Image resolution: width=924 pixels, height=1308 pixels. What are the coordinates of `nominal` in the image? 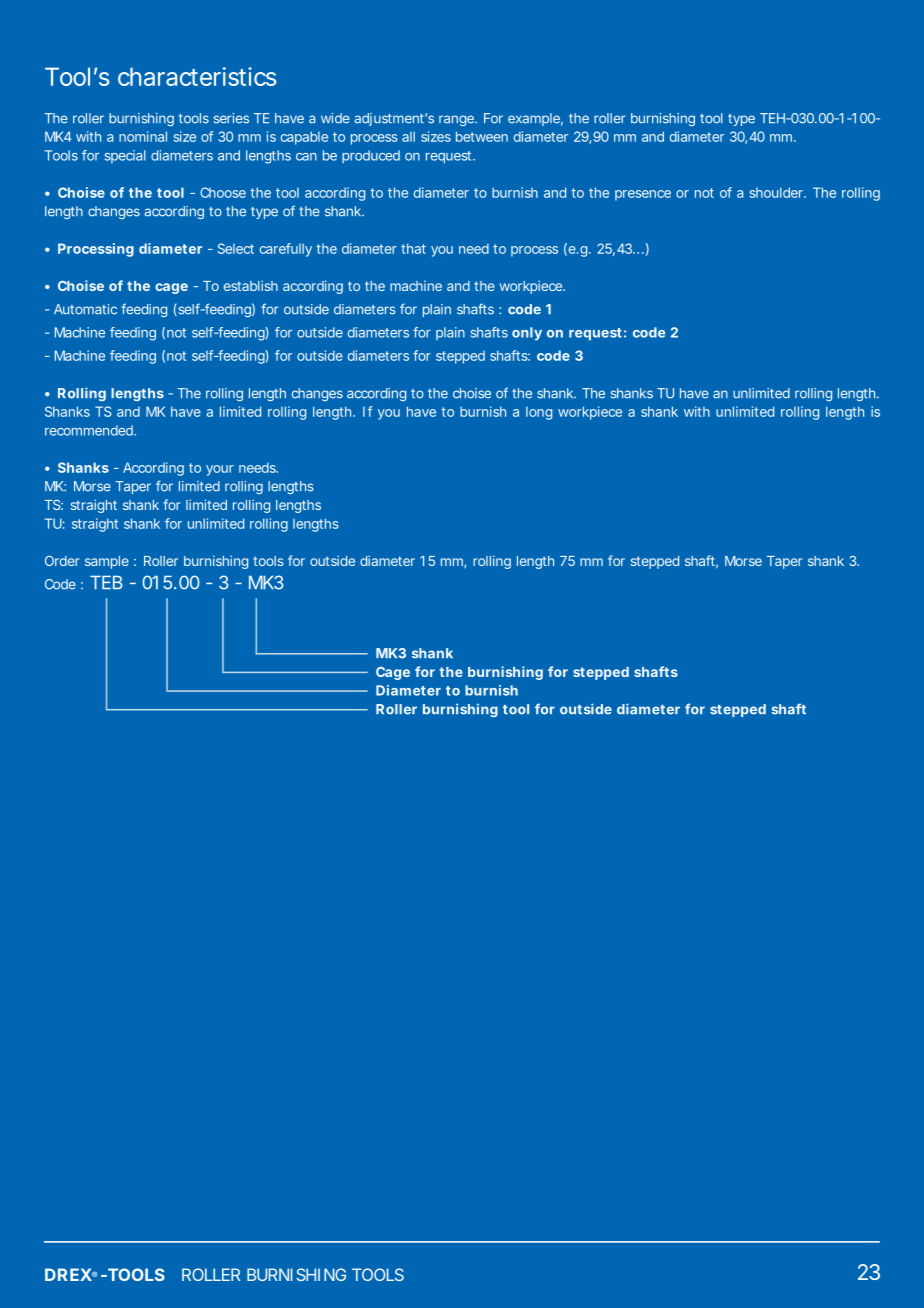 It's located at (143, 136).
